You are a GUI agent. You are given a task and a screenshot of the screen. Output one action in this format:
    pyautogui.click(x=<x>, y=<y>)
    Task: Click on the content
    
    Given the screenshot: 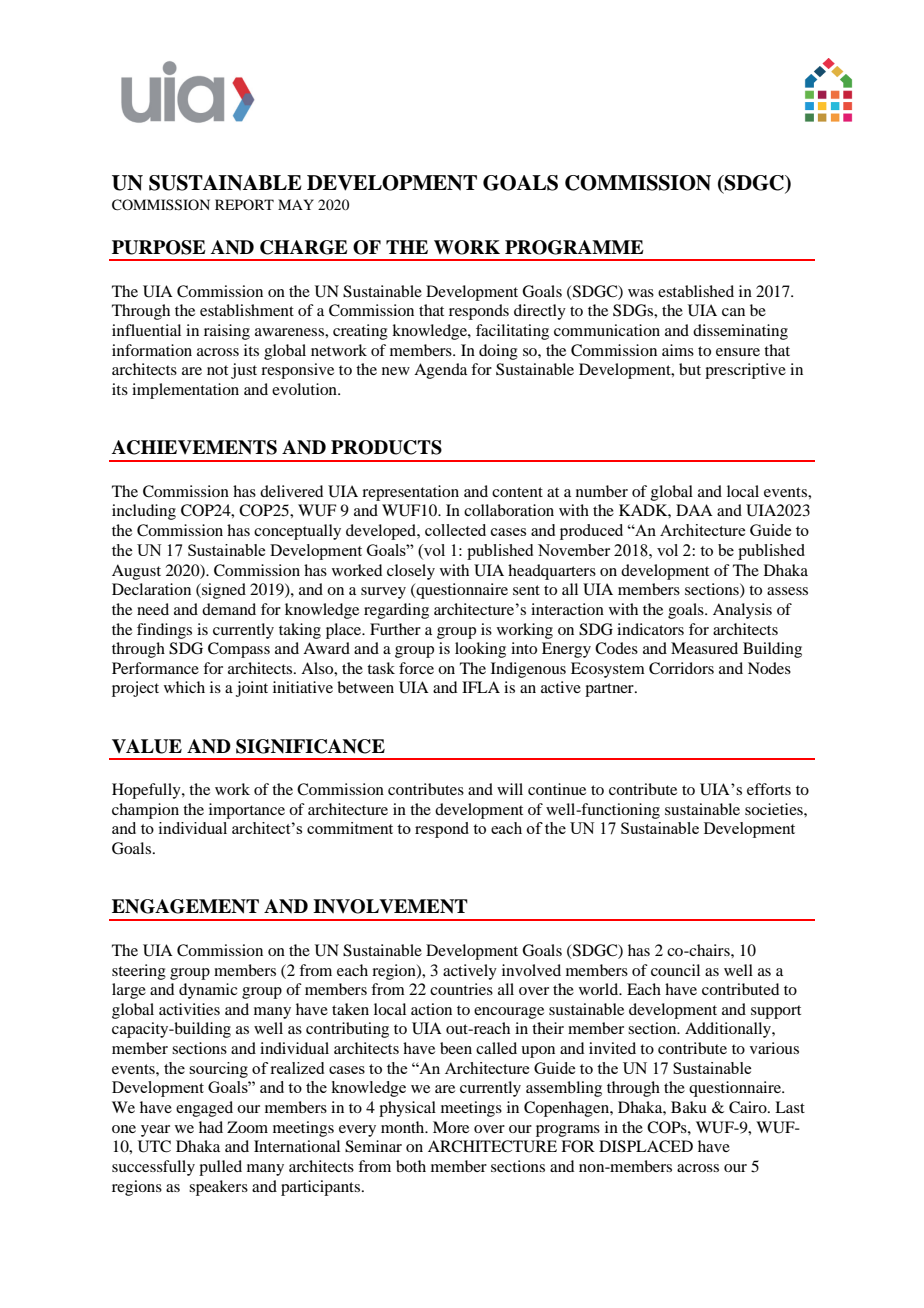 What is the action you would take?
    pyautogui.click(x=517, y=492)
